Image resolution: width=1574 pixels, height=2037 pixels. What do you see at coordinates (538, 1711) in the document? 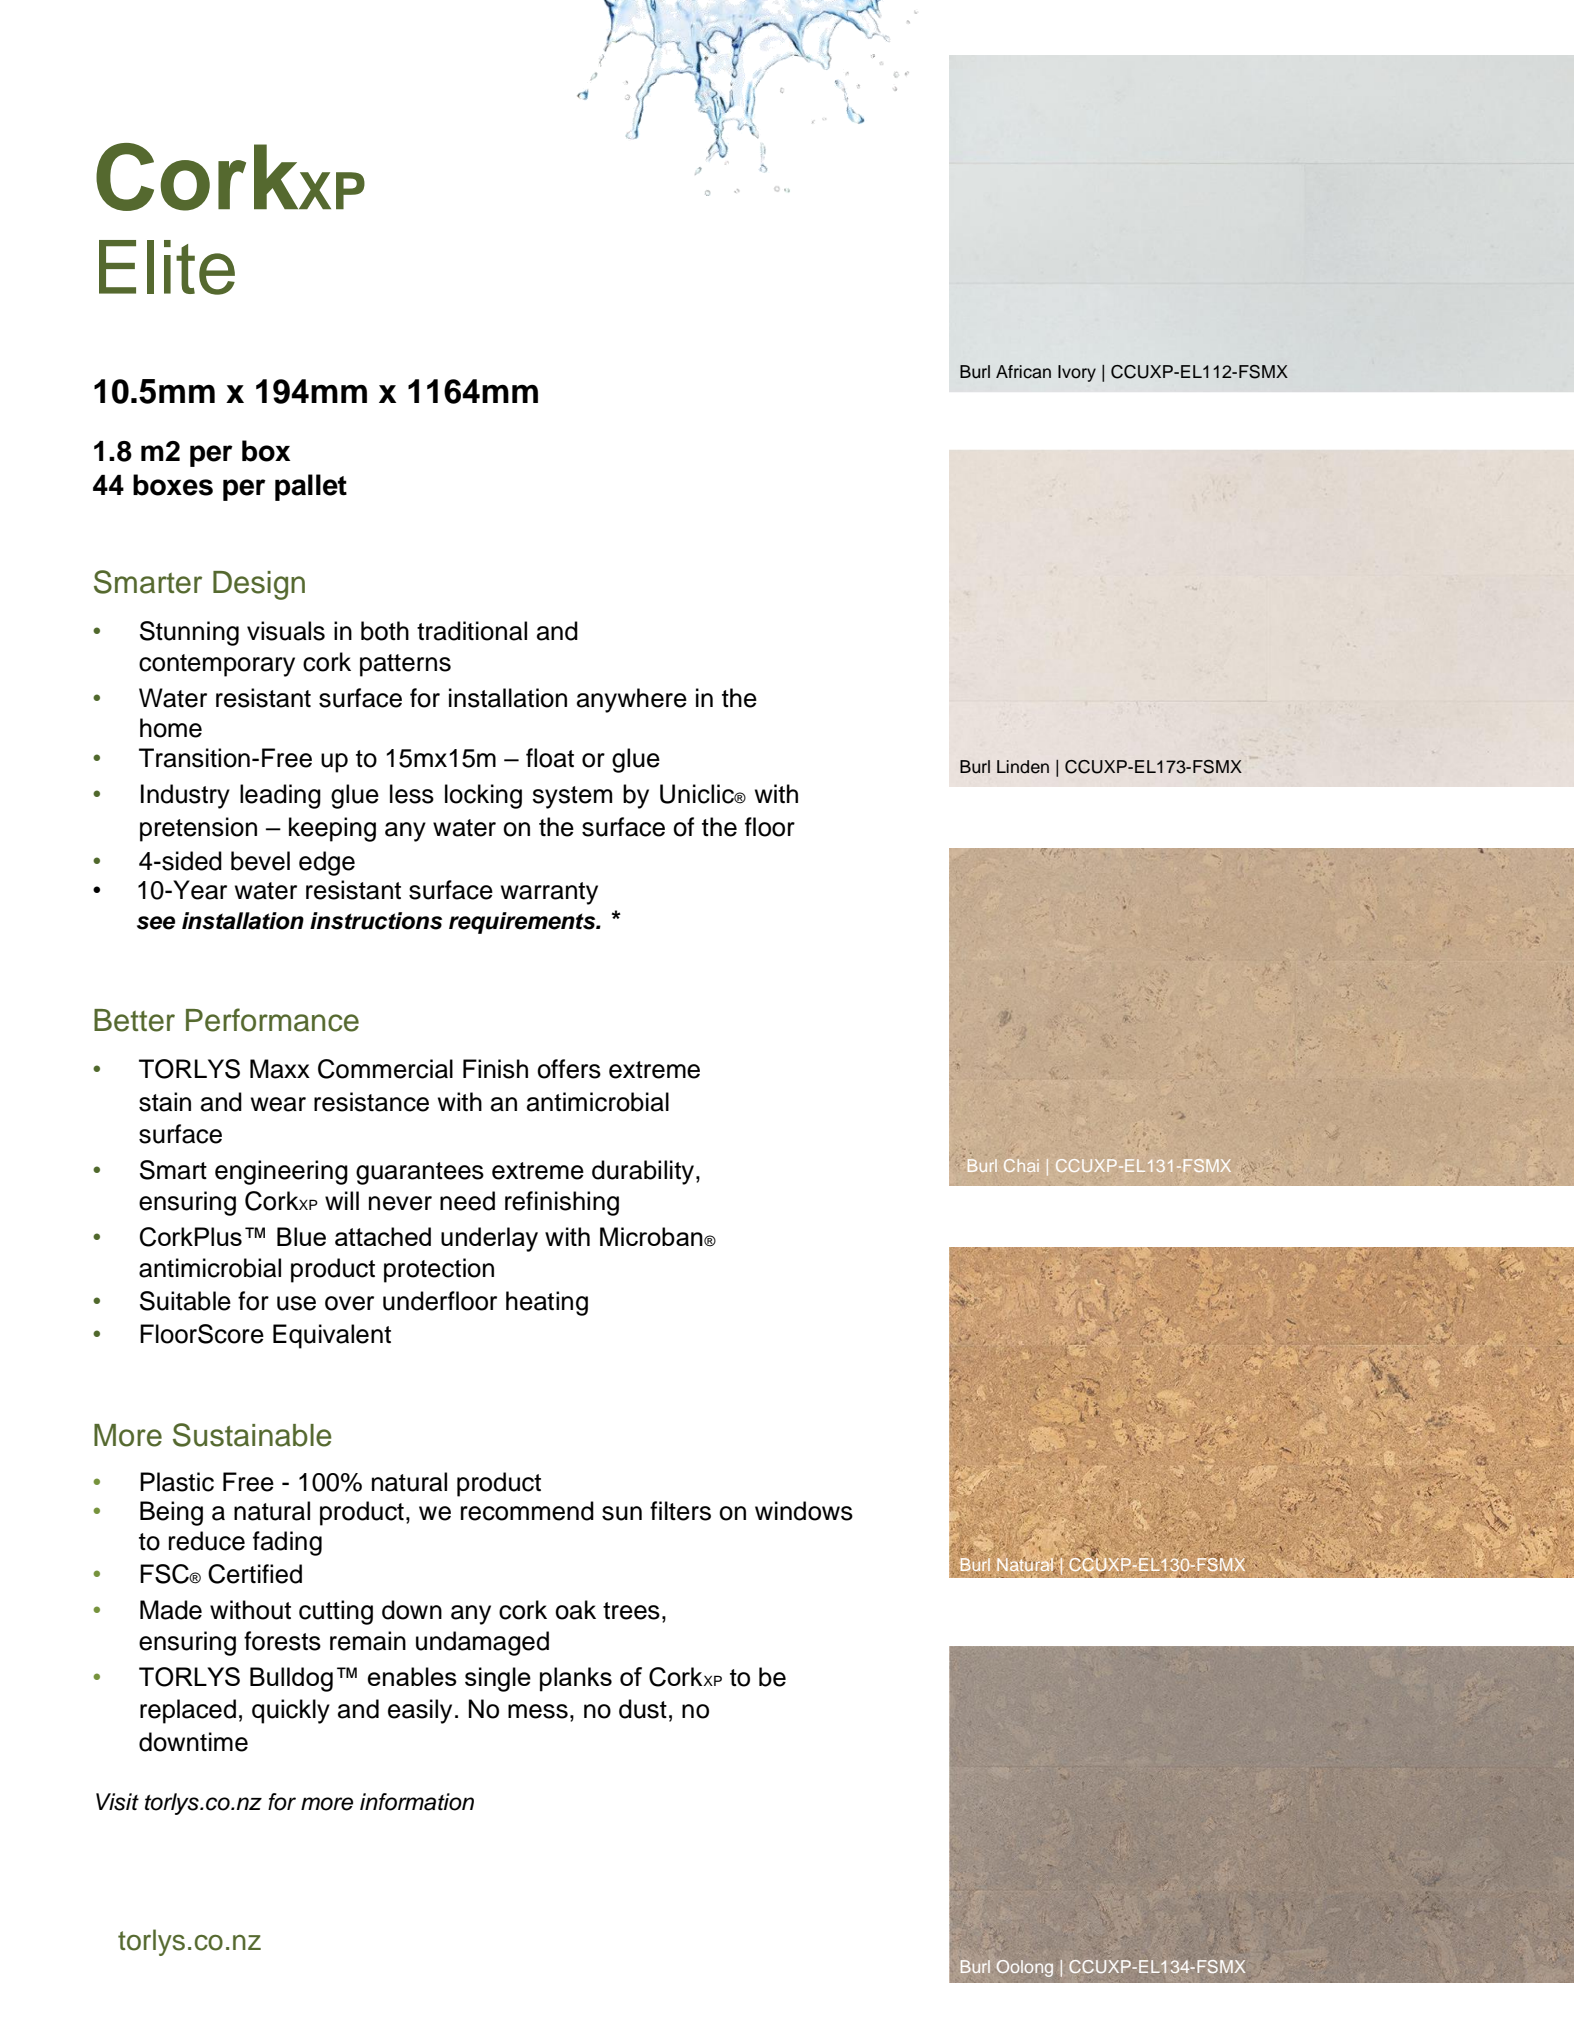
I see `mess` at bounding box center [538, 1711].
